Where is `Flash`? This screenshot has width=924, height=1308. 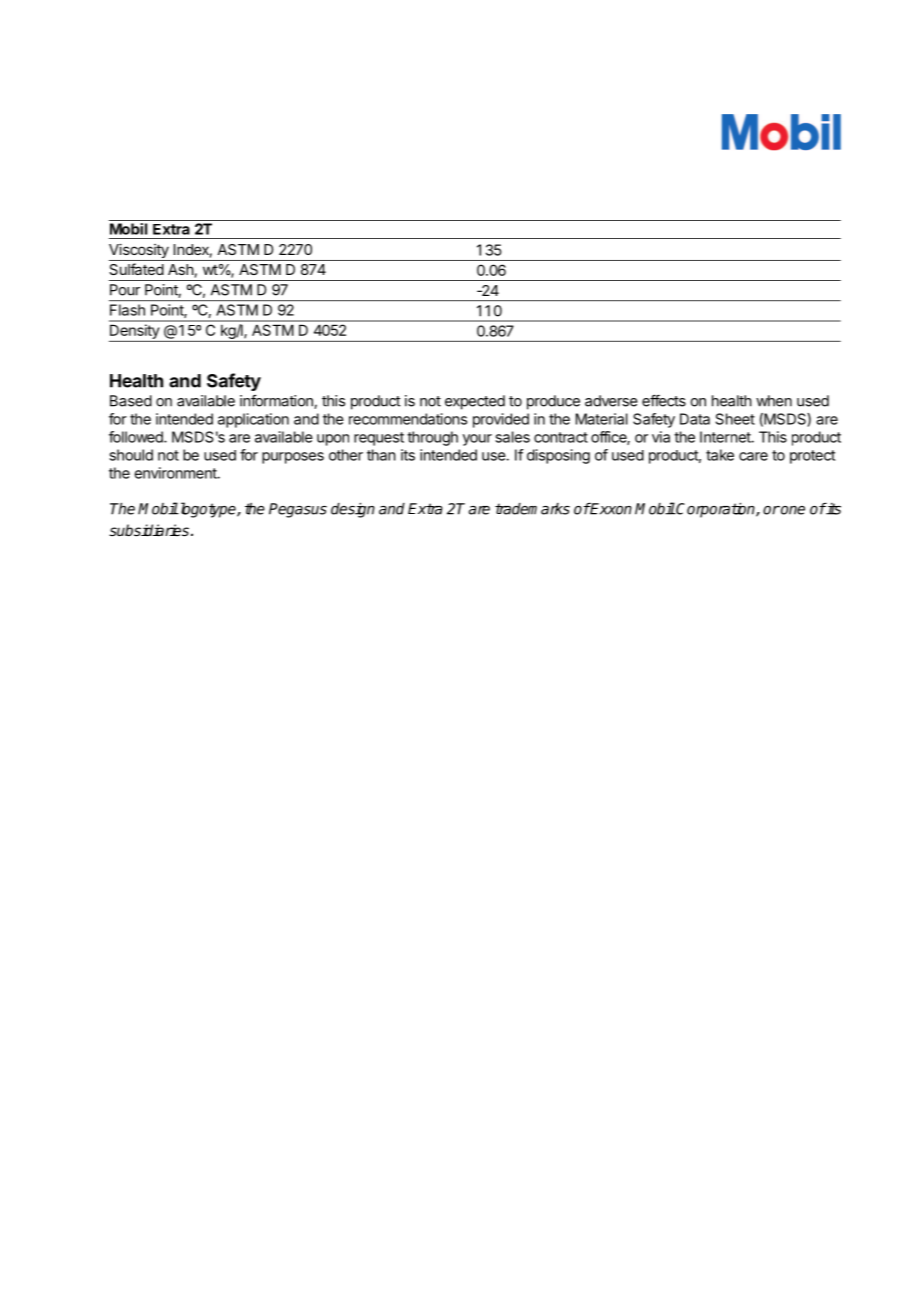 Flash is located at coordinates (127, 310).
